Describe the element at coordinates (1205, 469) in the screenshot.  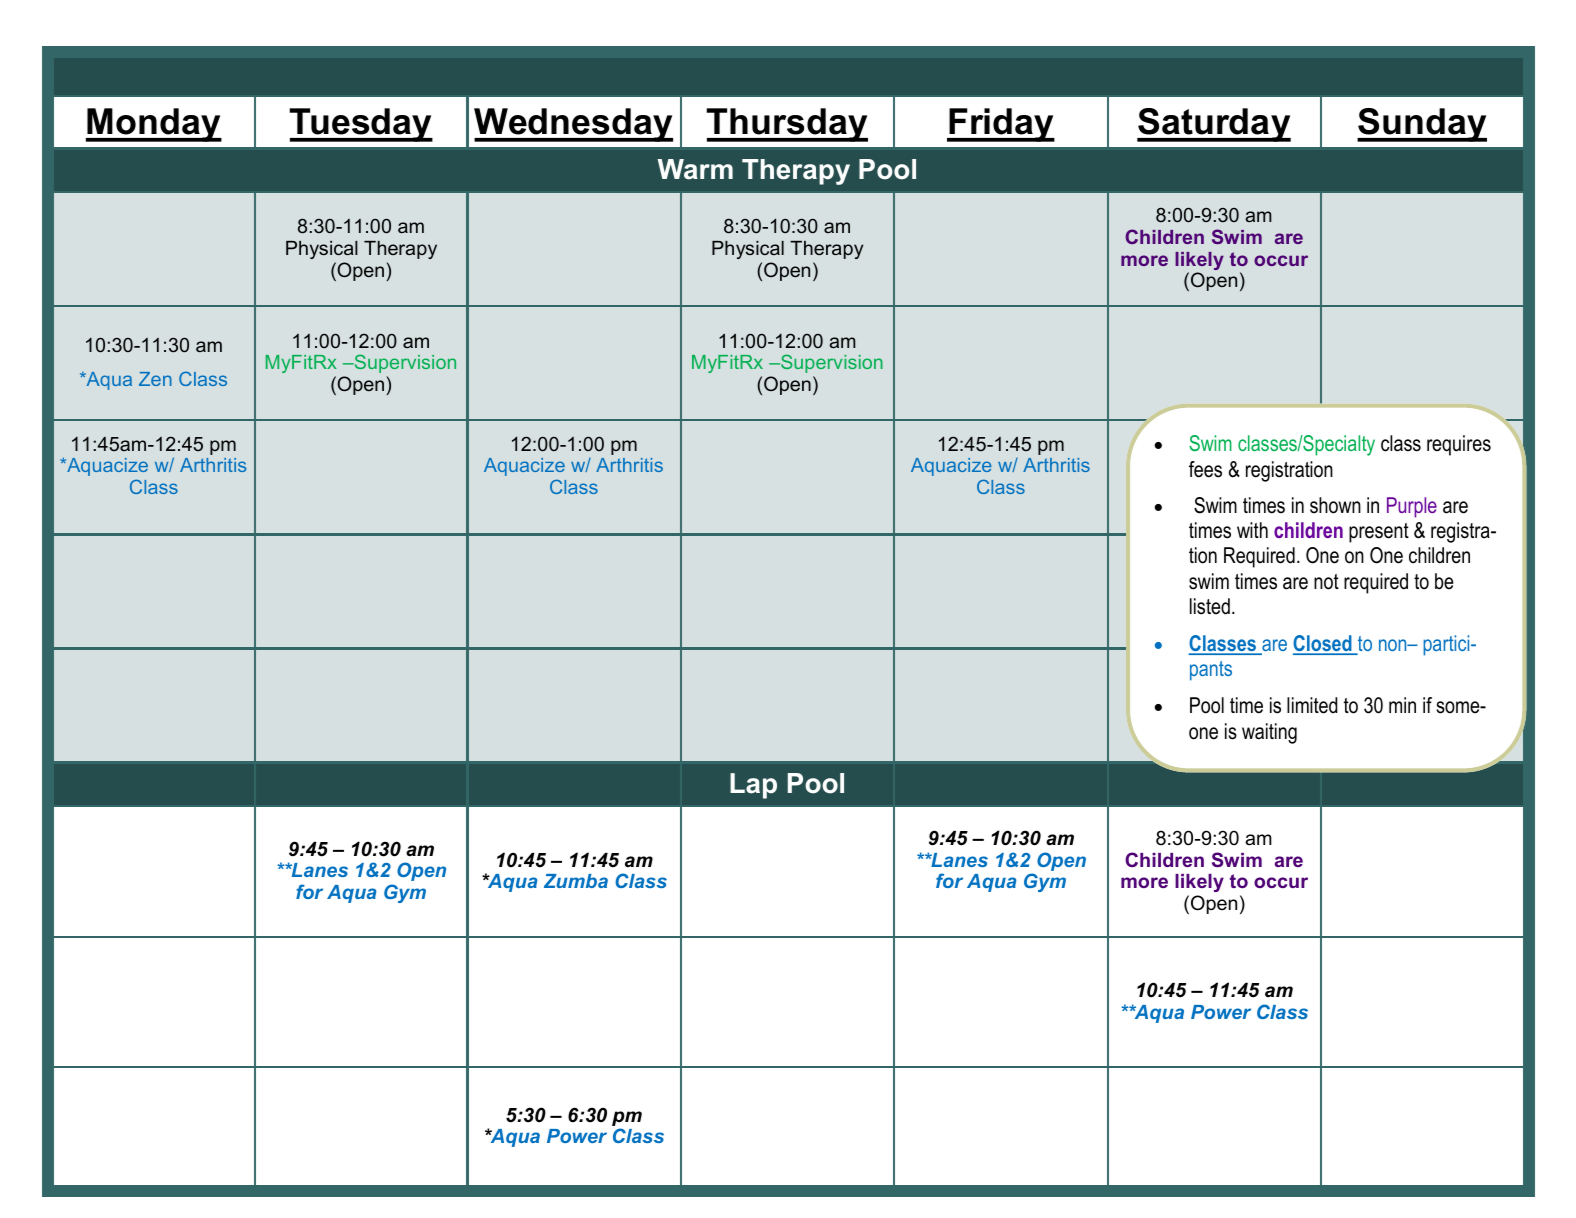
I see `fees` at that location.
